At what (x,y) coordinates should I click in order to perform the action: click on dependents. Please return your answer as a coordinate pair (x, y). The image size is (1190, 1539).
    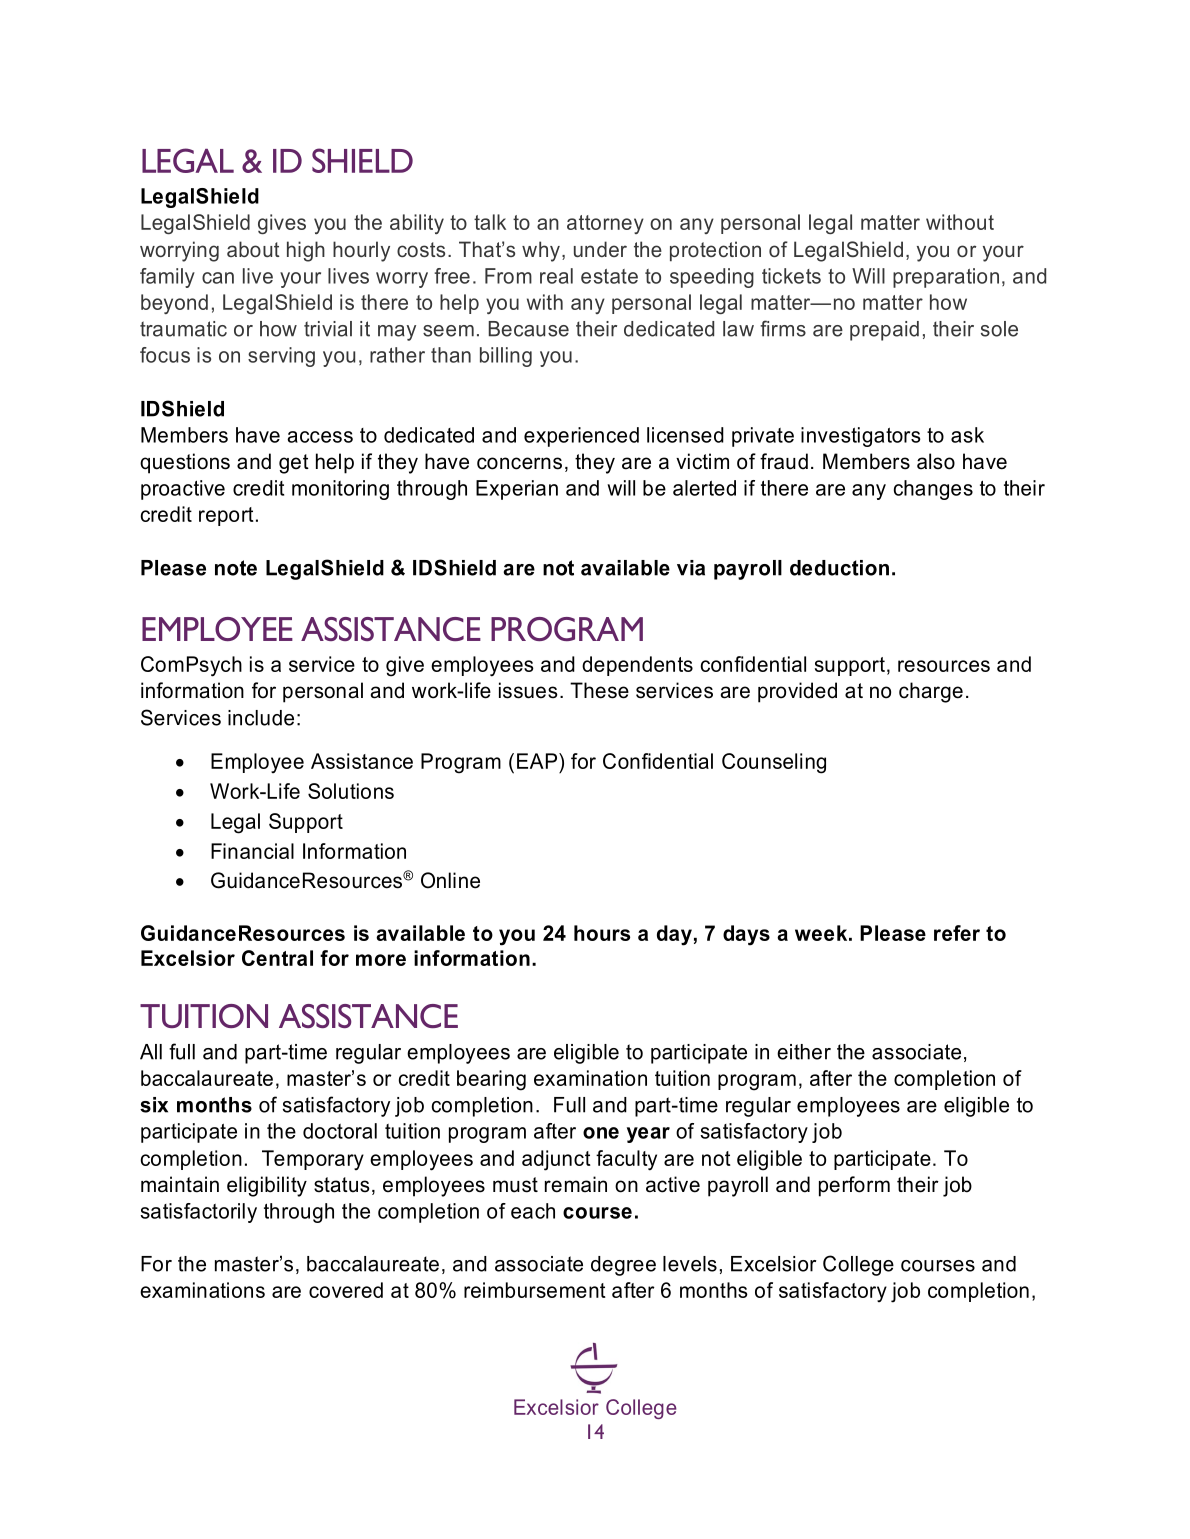
    Looking at the image, I should click on (637, 666).
